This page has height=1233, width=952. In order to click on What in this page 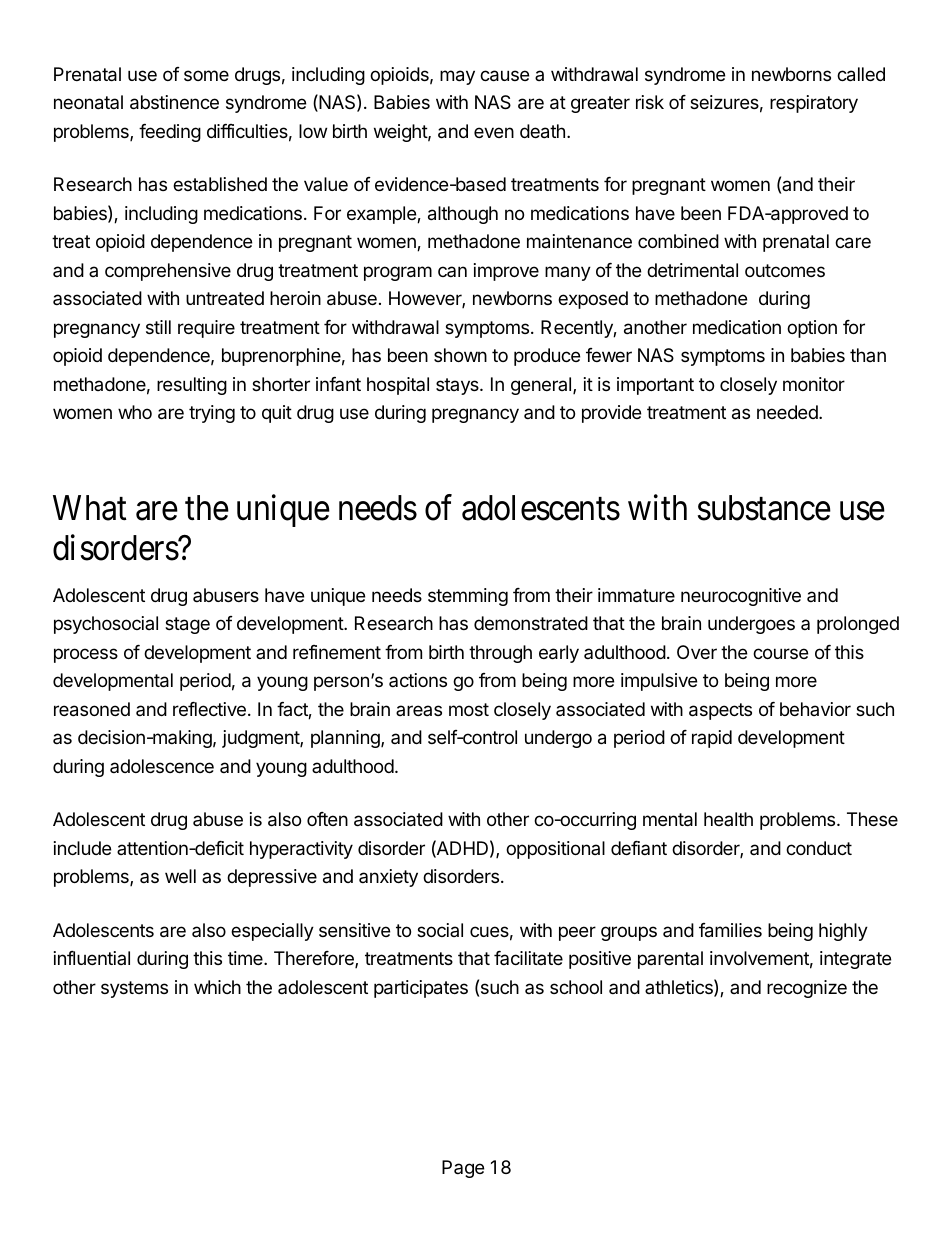, I will do `click(90, 508)`.
